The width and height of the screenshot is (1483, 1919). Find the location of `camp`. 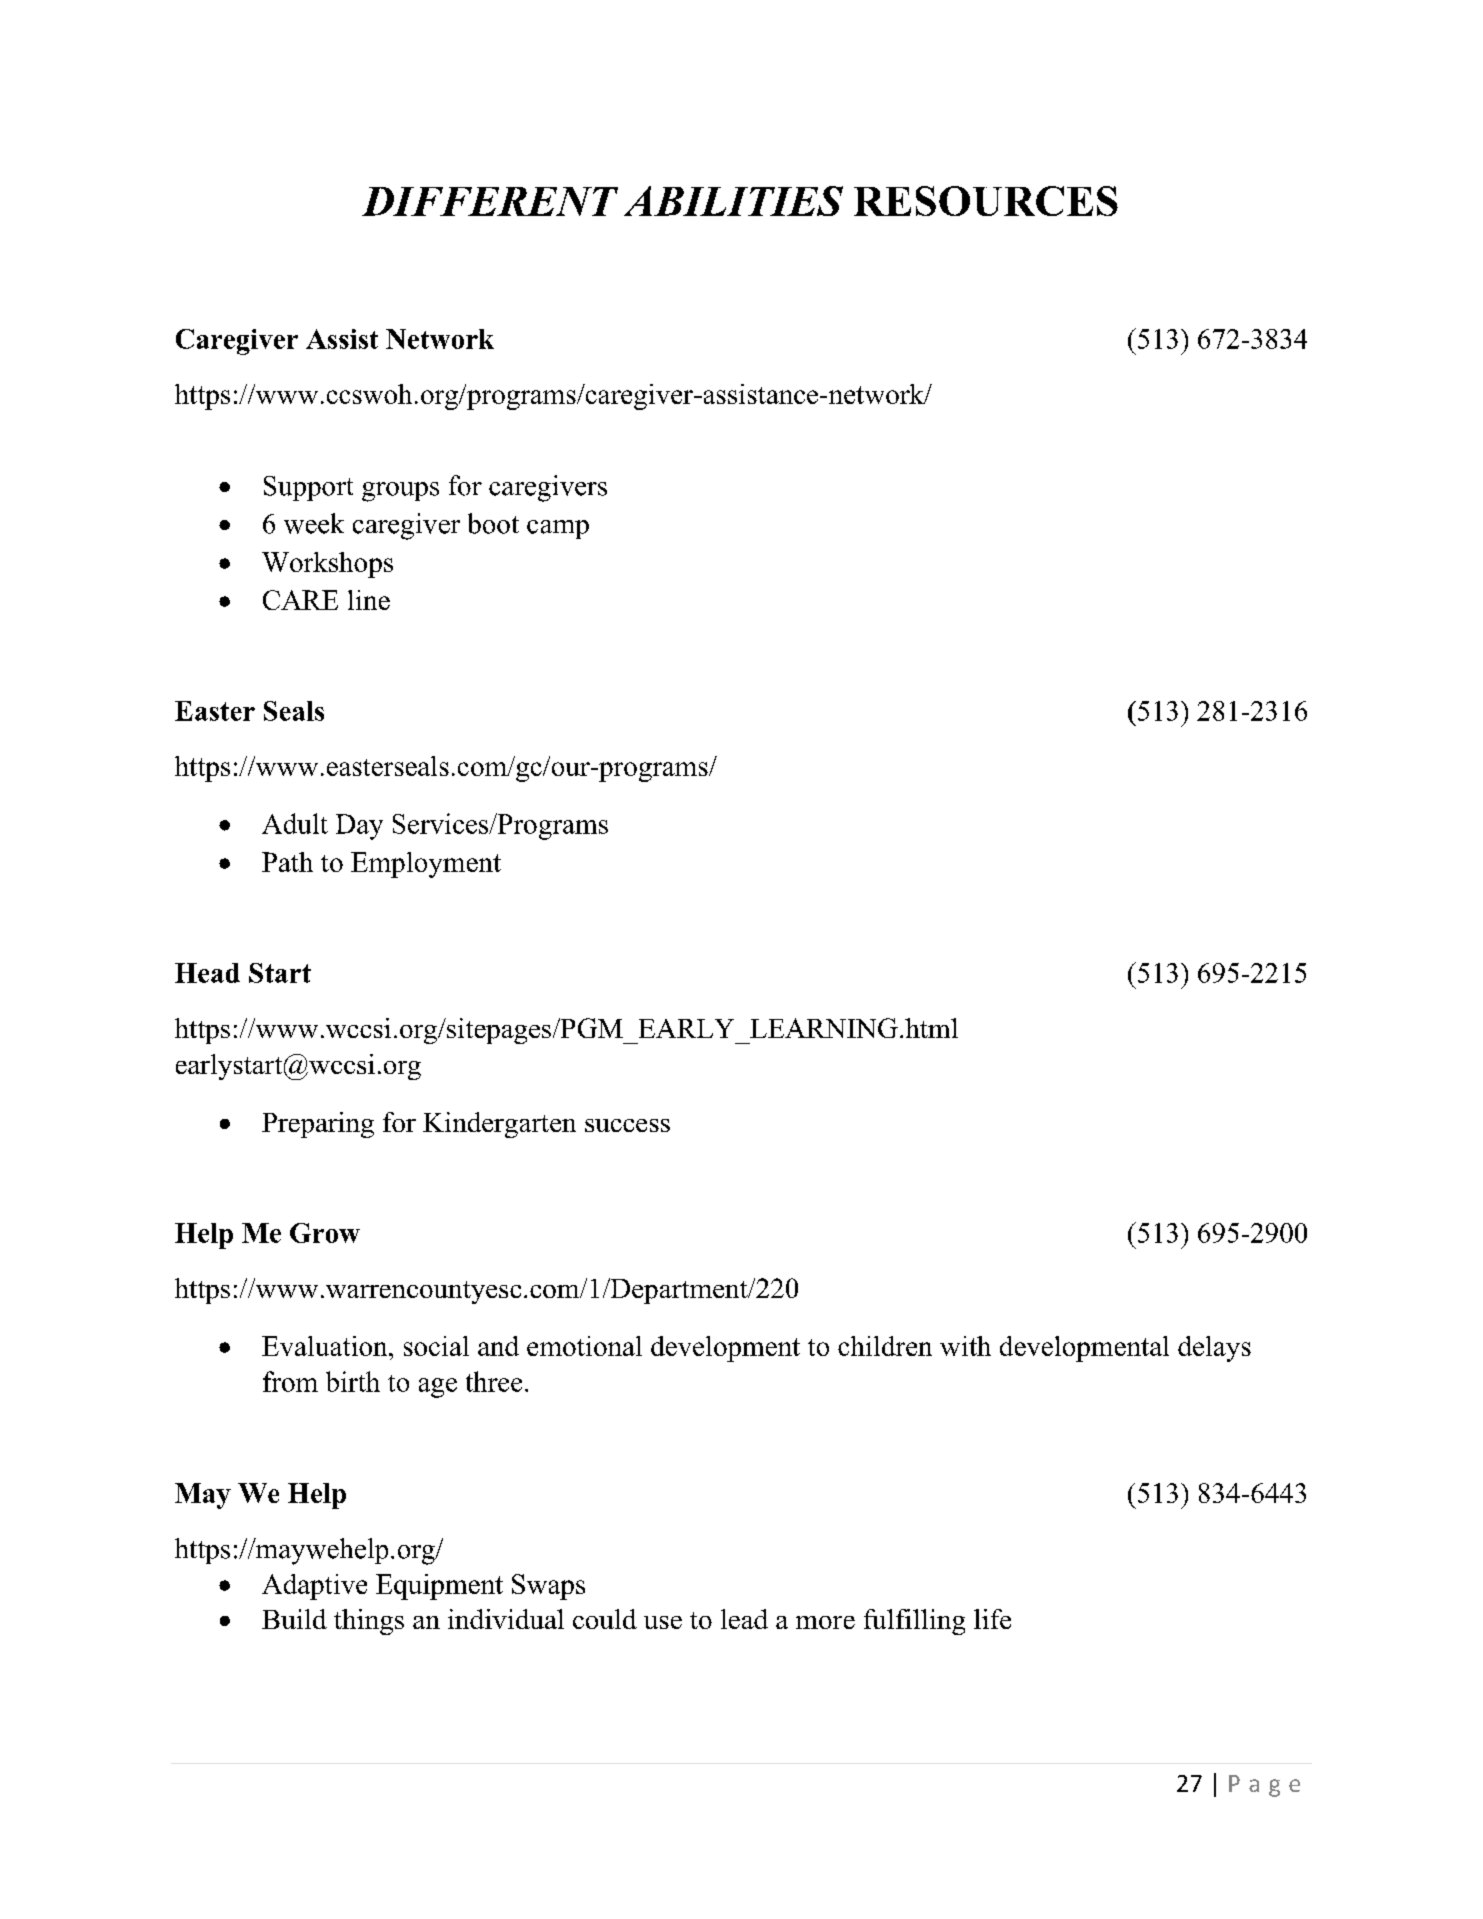

camp is located at coordinates (558, 529).
